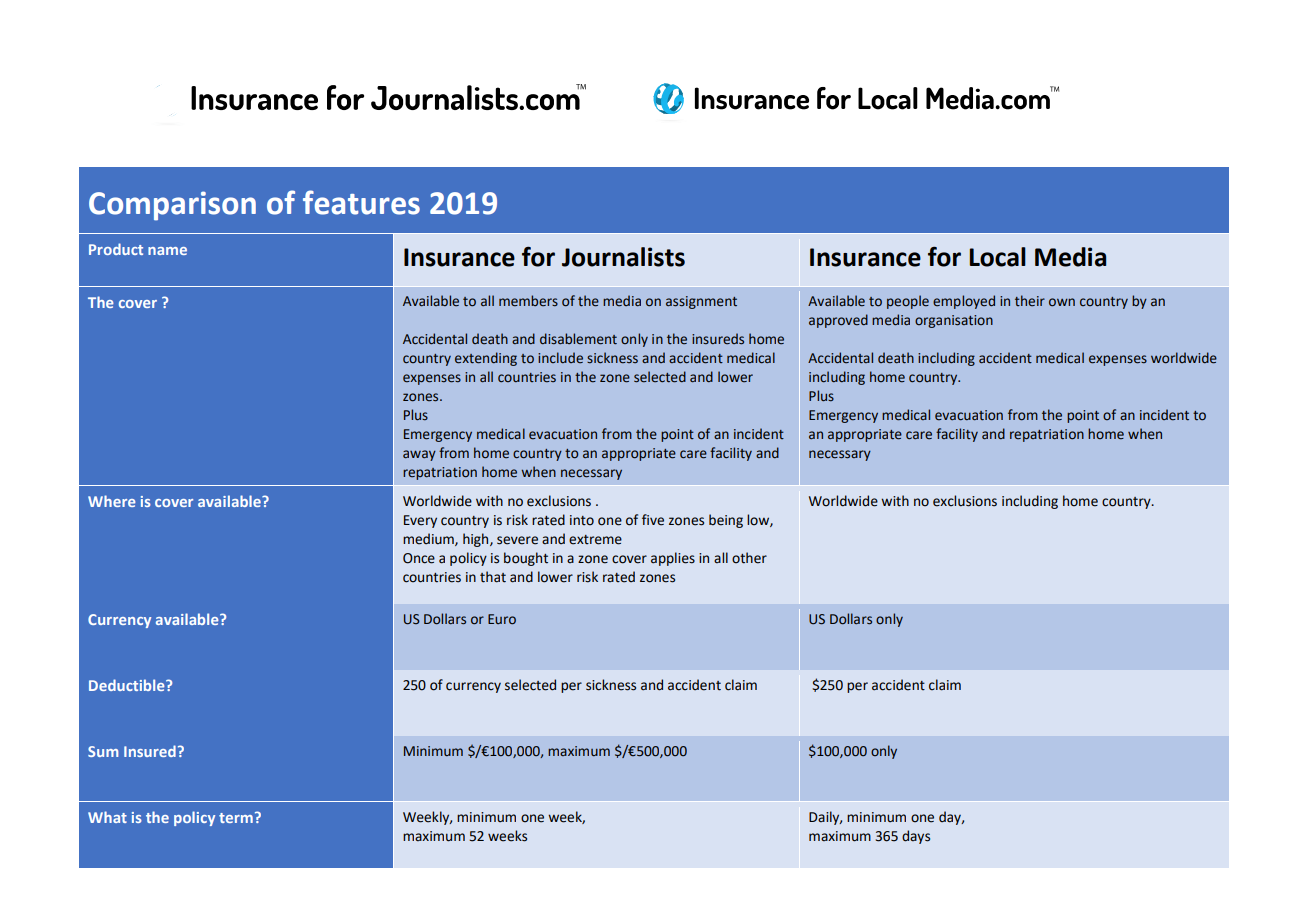 This screenshot has width=1308, height=924. Describe the element at coordinates (560, 358) in the screenshot. I see `include` at that location.
